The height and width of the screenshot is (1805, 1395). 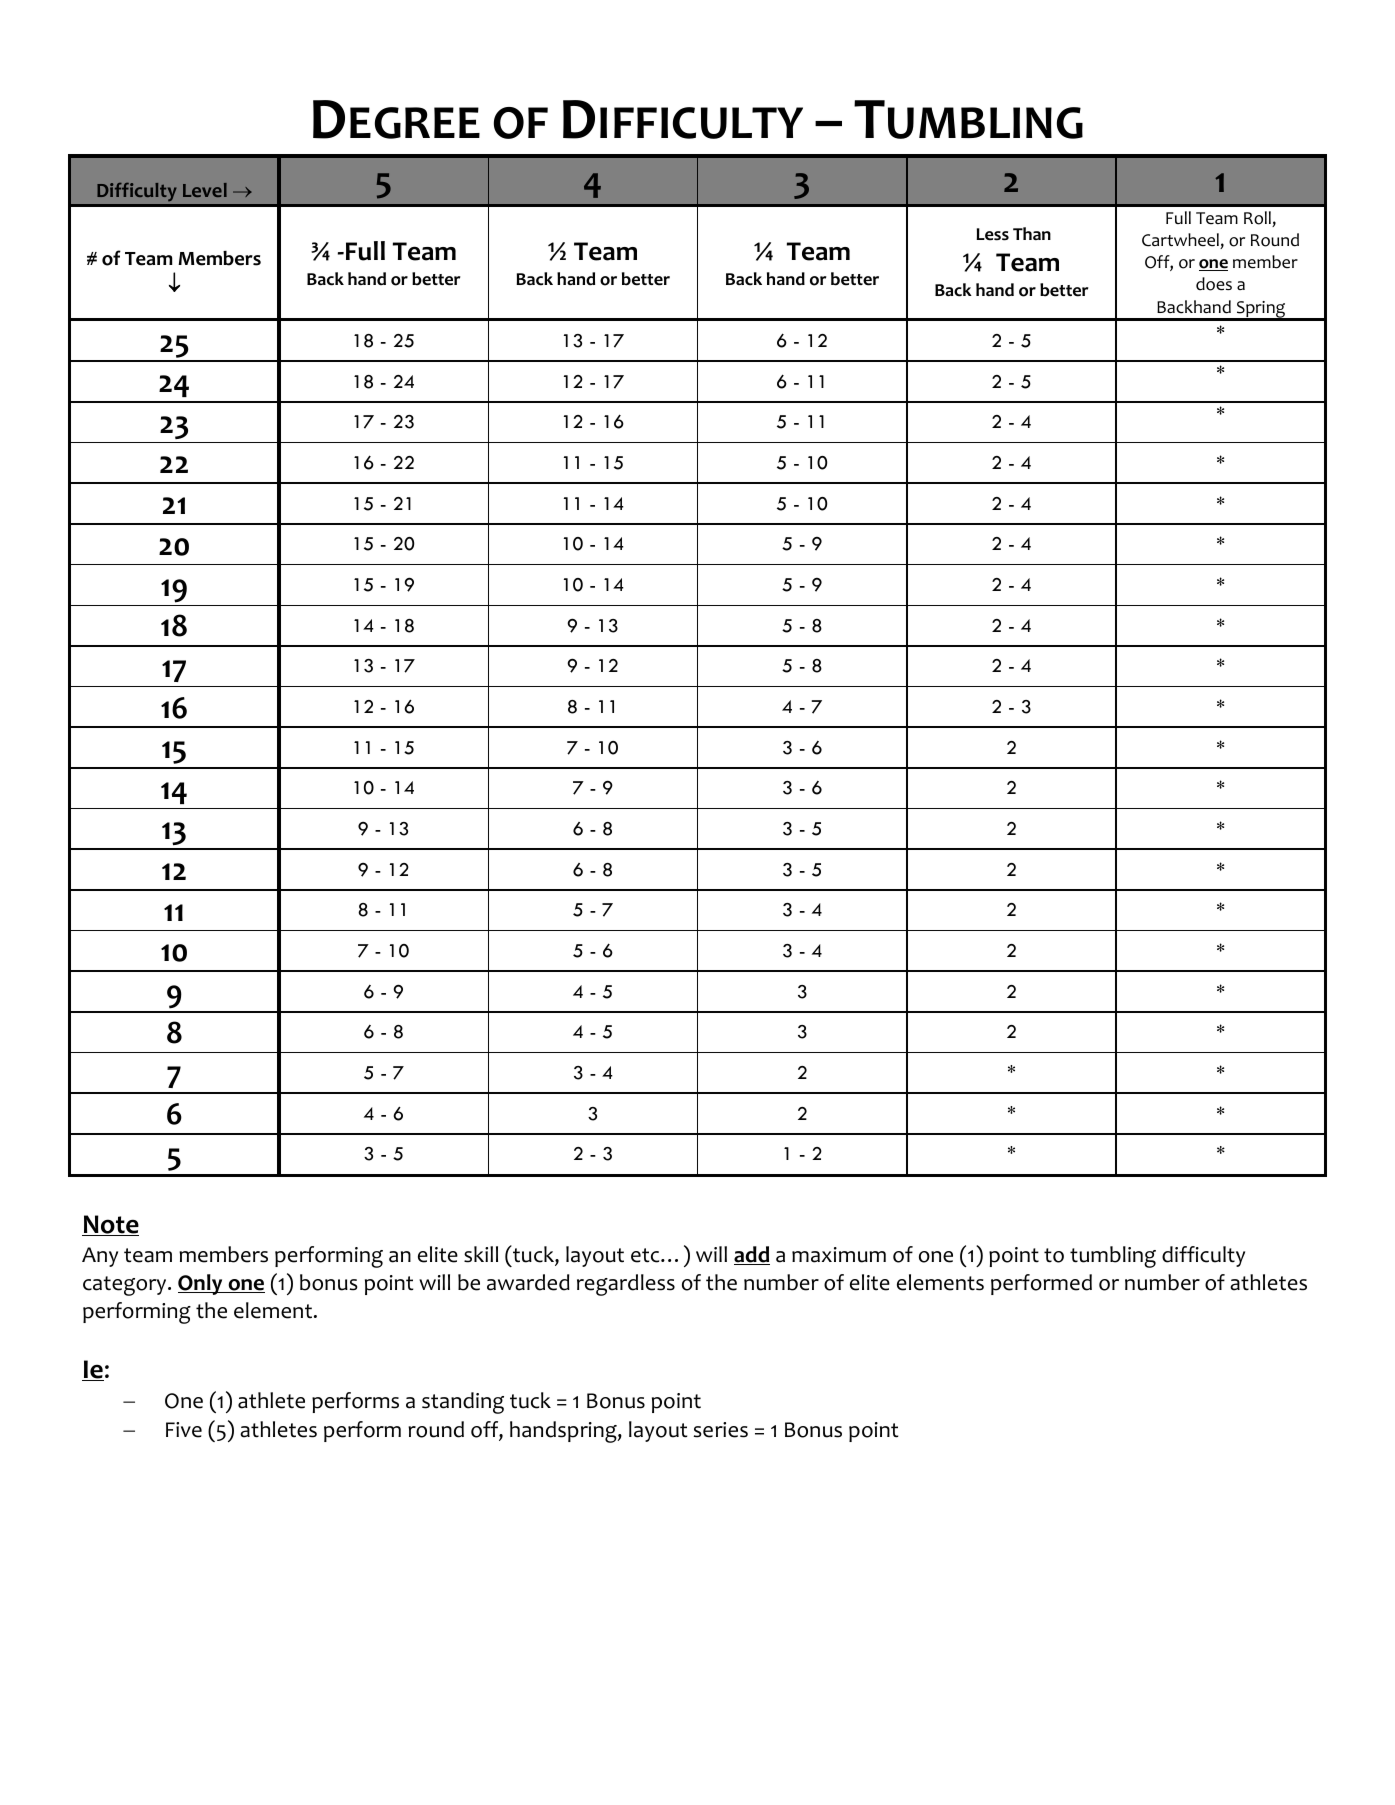 What do you see at coordinates (100, 1257) in the screenshot?
I see `Any` at bounding box center [100, 1257].
